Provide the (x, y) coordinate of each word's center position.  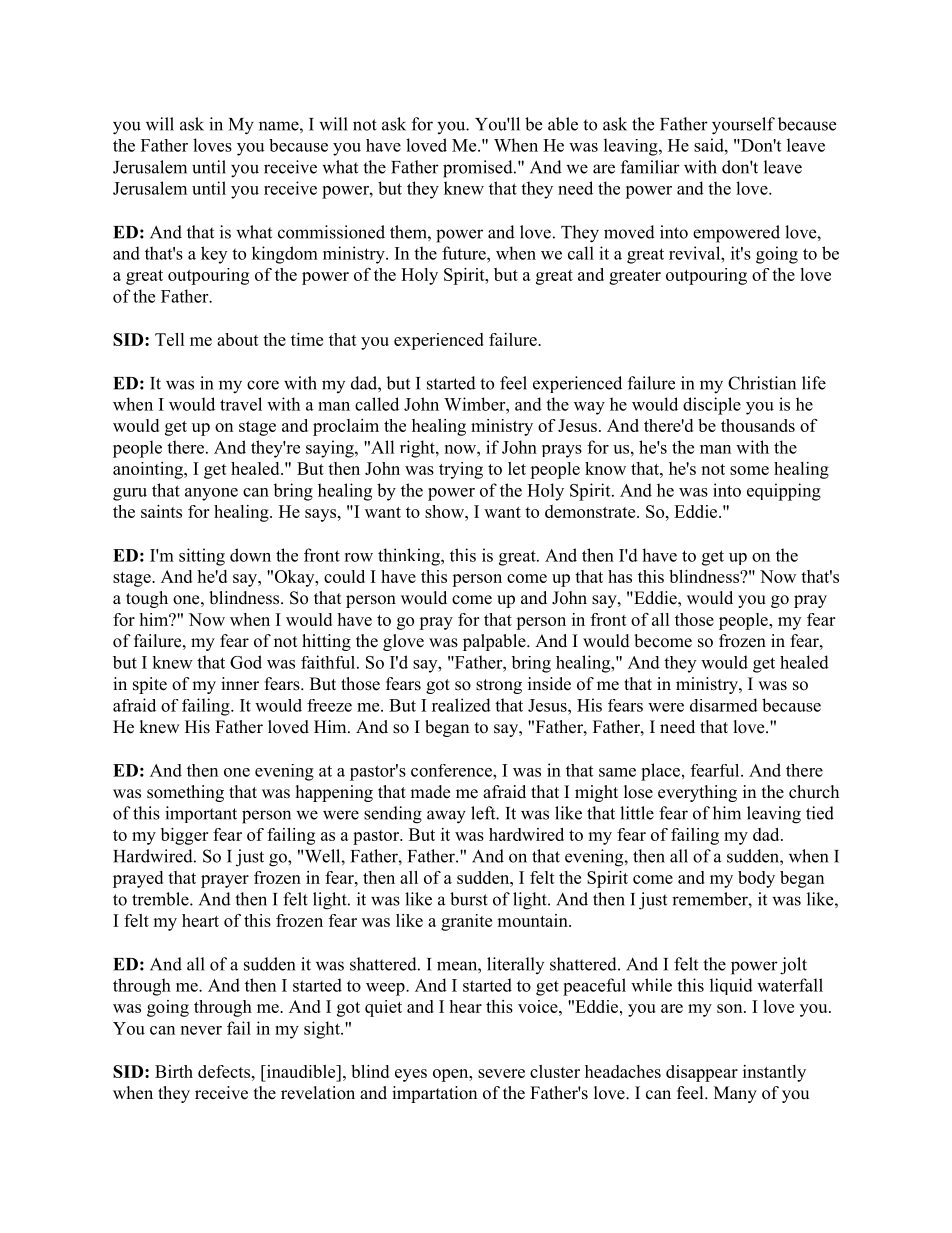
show (445, 511)
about (238, 339)
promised (479, 169)
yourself (743, 126)
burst (469, 899)
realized (461, 705)
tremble (161, 899)
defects (225, 1071)
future (465, 253)
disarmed (724, 705)
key (214, 255)
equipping (784, 492)
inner (240, 684)
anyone (211, 494)
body (756, 879)
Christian (762, 383)
